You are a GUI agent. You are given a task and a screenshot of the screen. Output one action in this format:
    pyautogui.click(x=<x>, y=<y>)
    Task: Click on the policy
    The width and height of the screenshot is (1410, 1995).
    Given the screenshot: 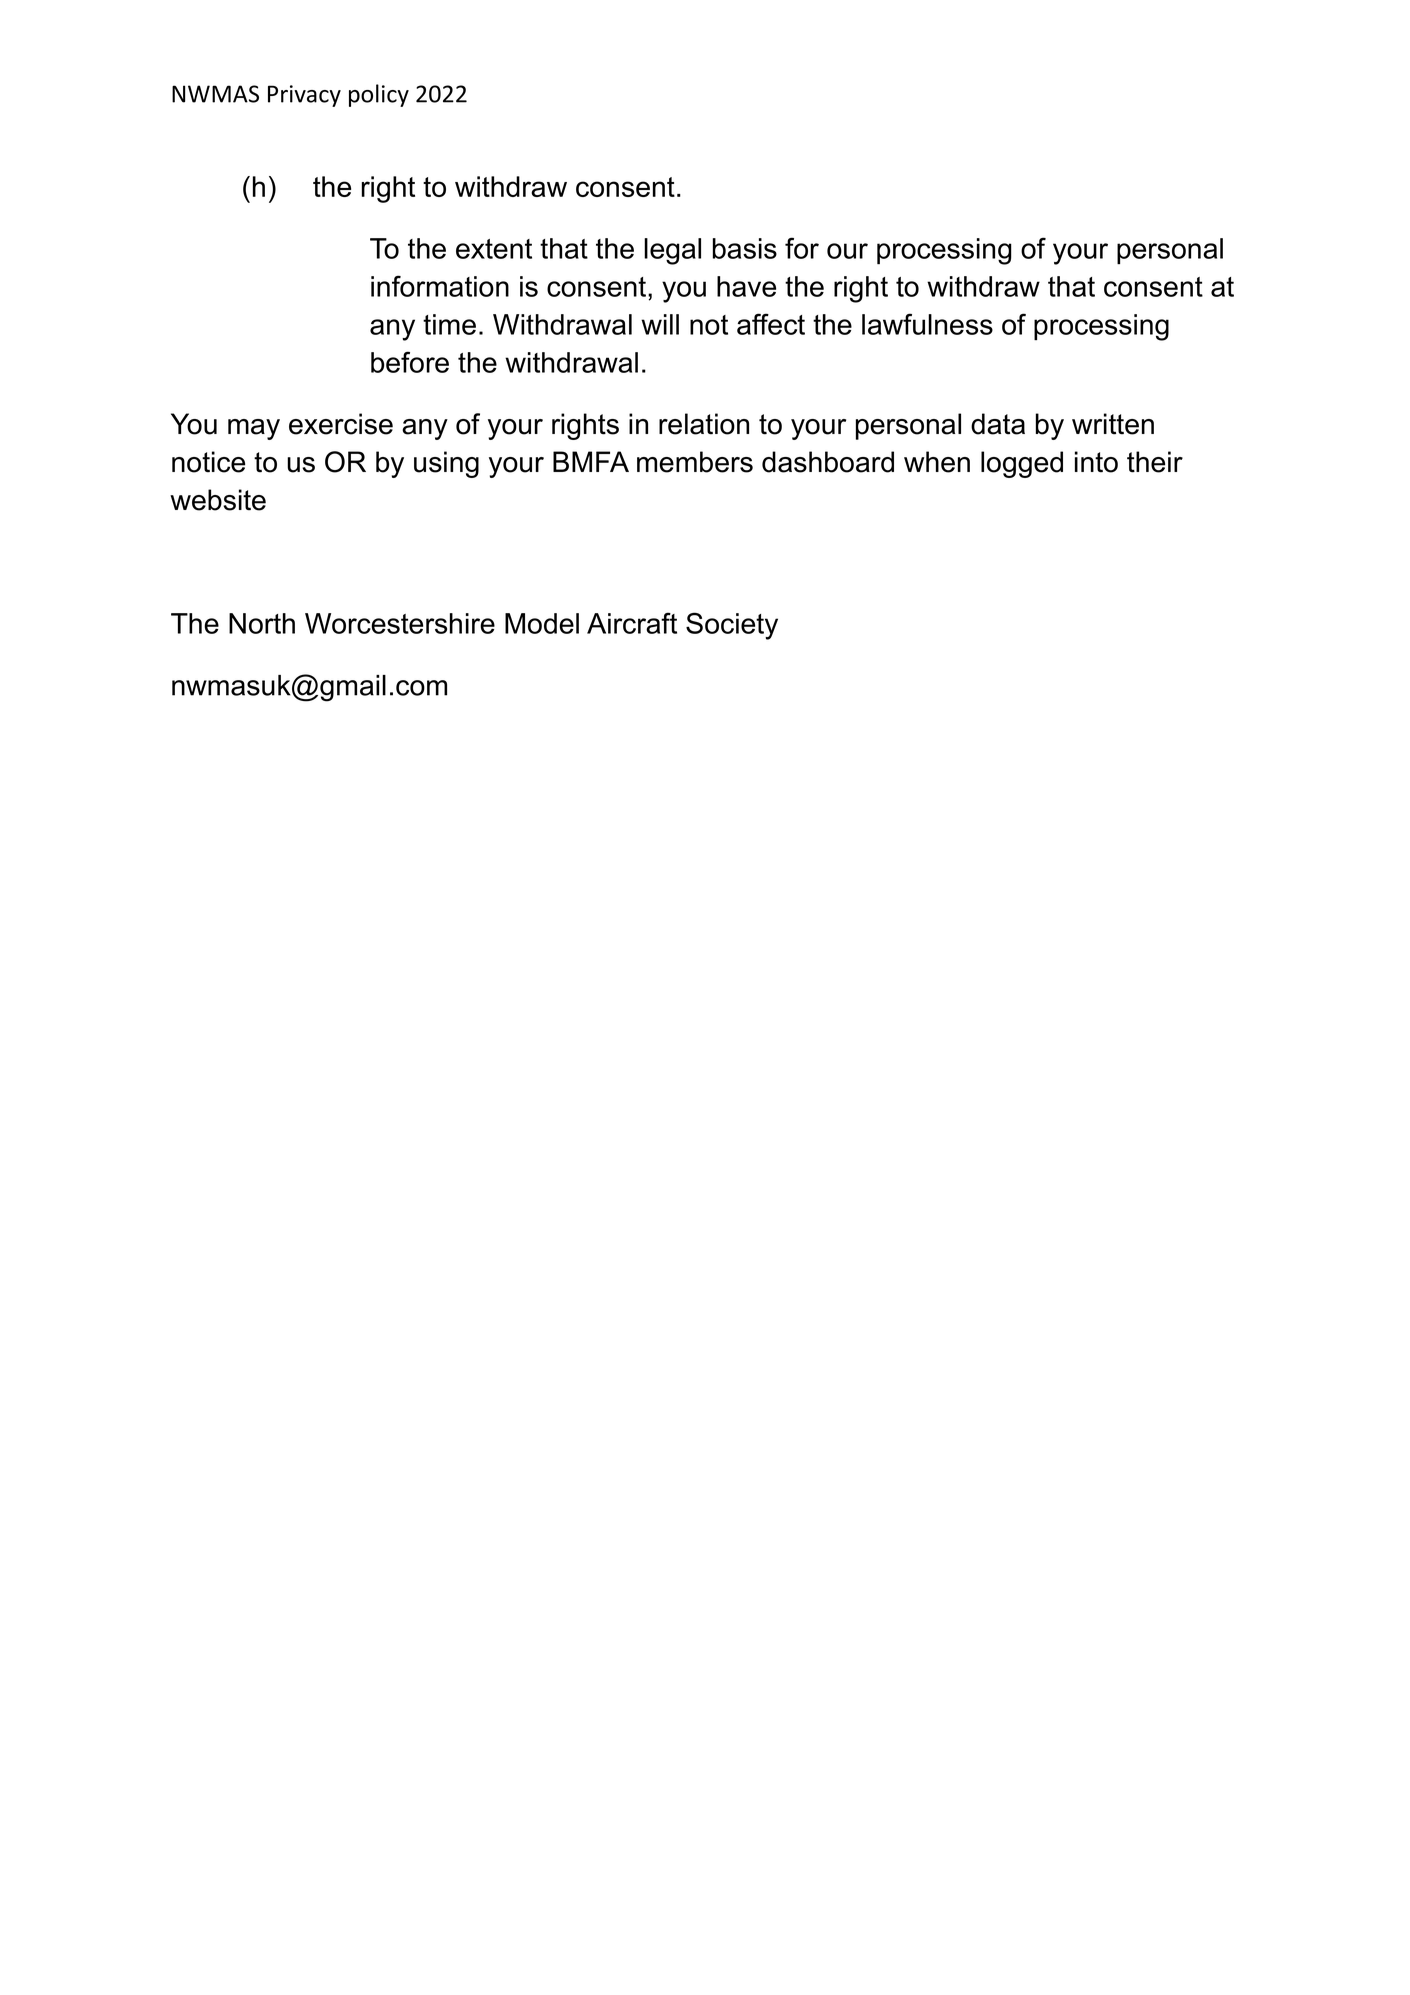 What is the action you would take?
    pyautogui.click(x=379, y=95)
